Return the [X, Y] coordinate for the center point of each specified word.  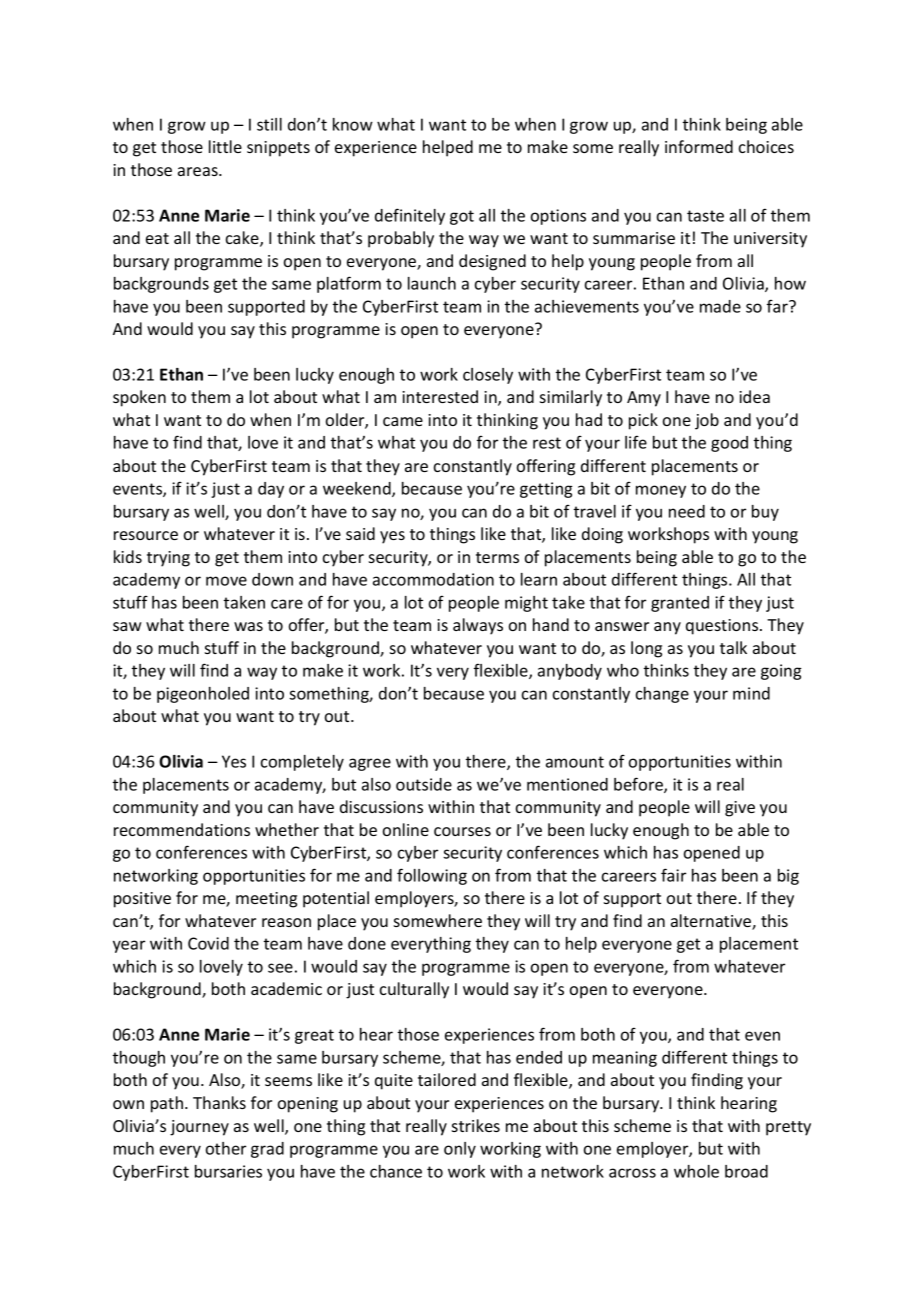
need [687, 511]
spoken [139, 398]
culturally [414, 990]
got [462, 217]
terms [497, 557]
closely [488, 376]
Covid [208, 943]
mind [751, 693]
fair [673, 875]
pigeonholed [203, 695]
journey [199, 1128]
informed [699, 146]
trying [168, 559]
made [720, 306]
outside [424, 784]
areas [199, 171]
